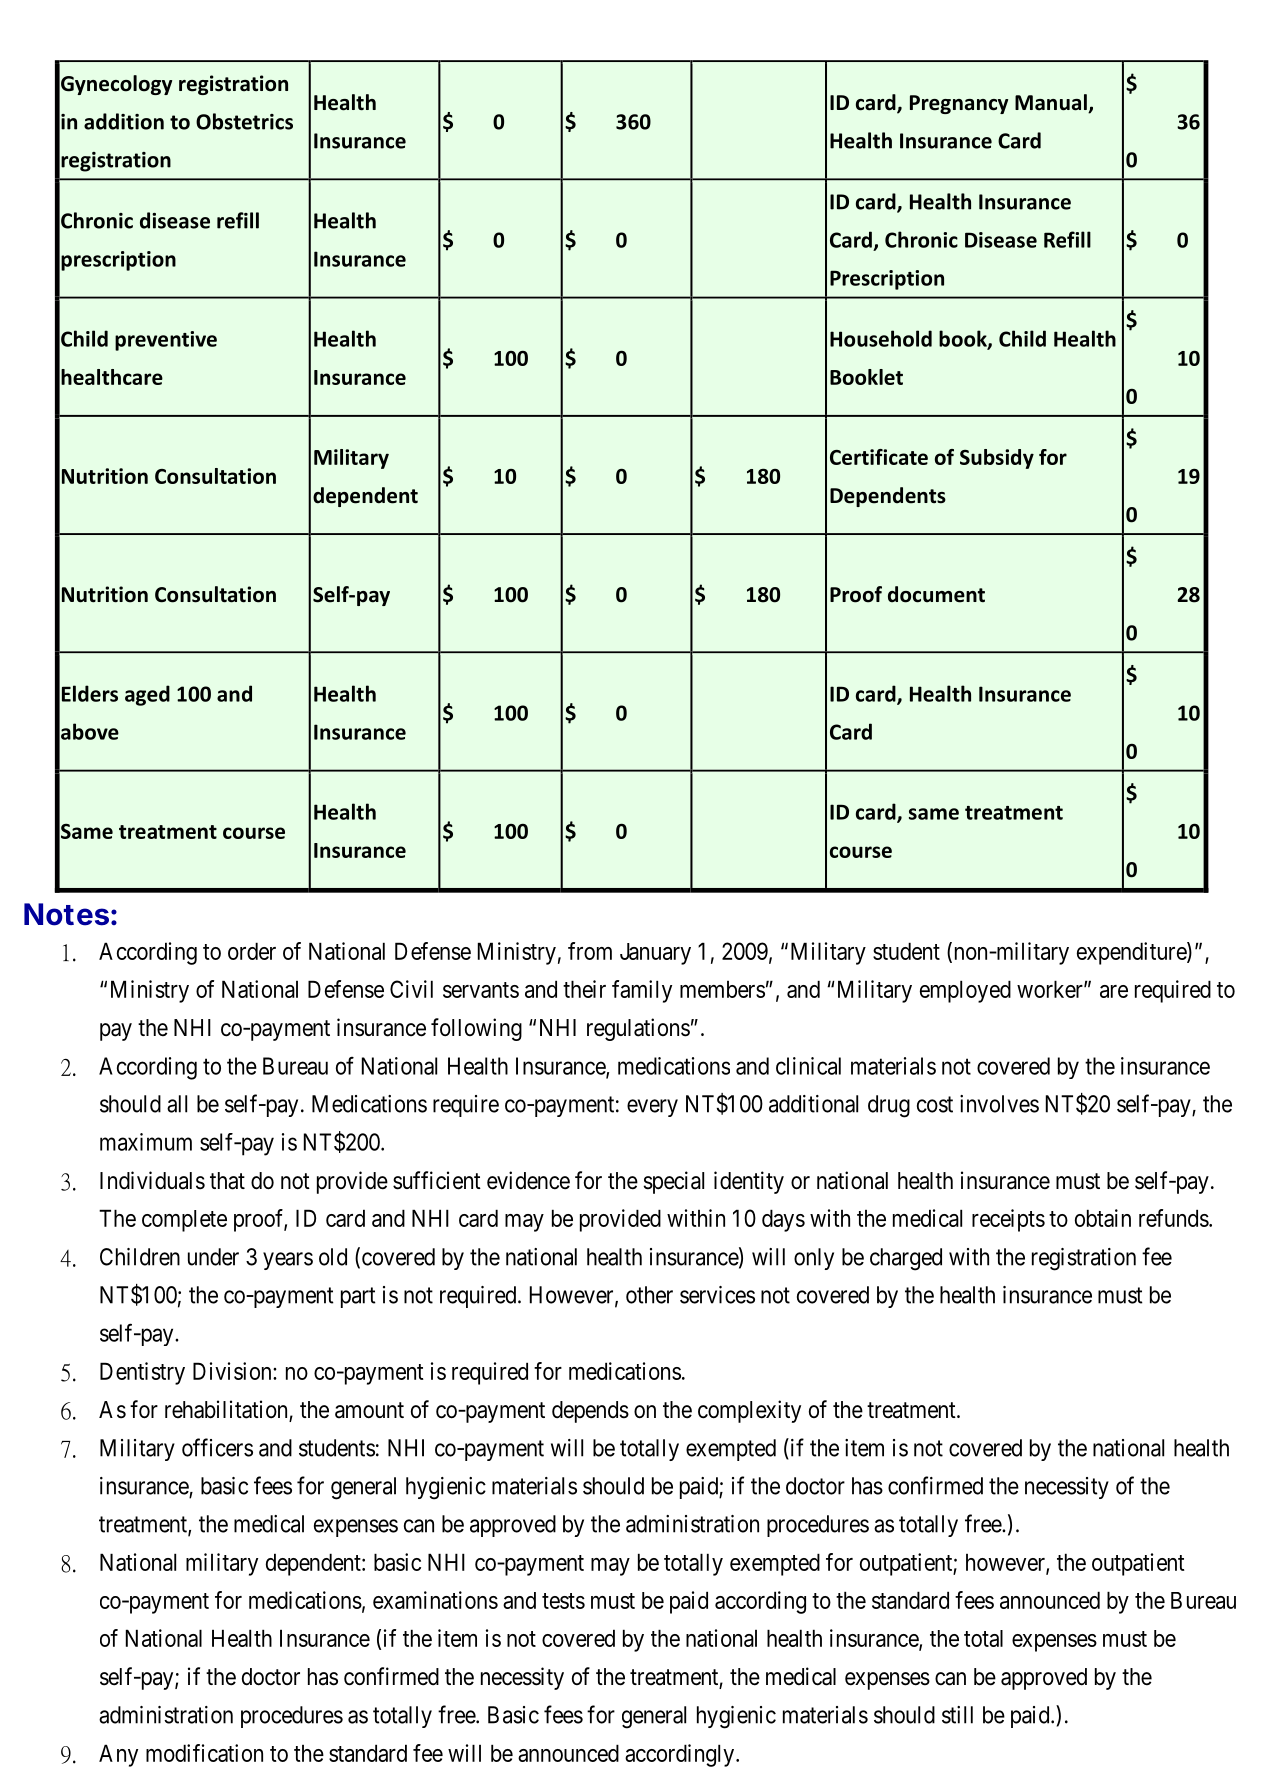 This screenshot has width=1263, height=1786. I want to click on depends, so click(590, 1412).
